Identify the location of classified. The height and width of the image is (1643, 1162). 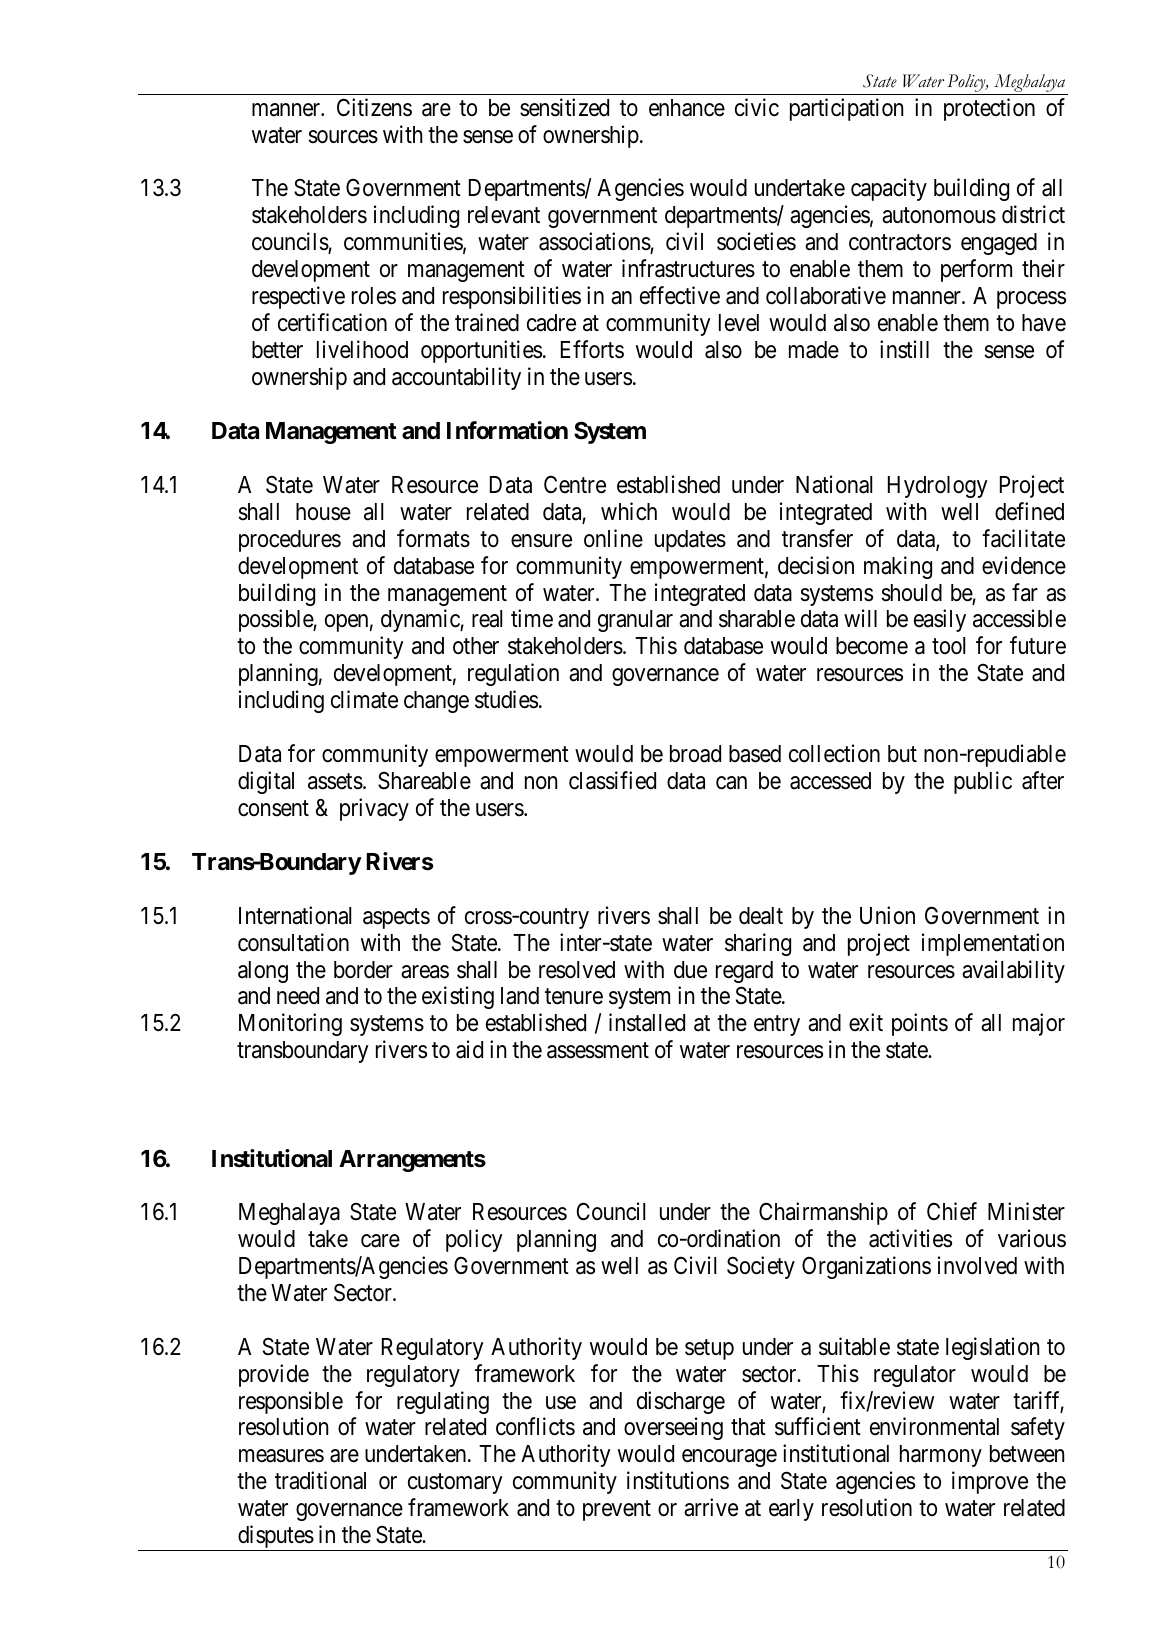
(612, 780).
